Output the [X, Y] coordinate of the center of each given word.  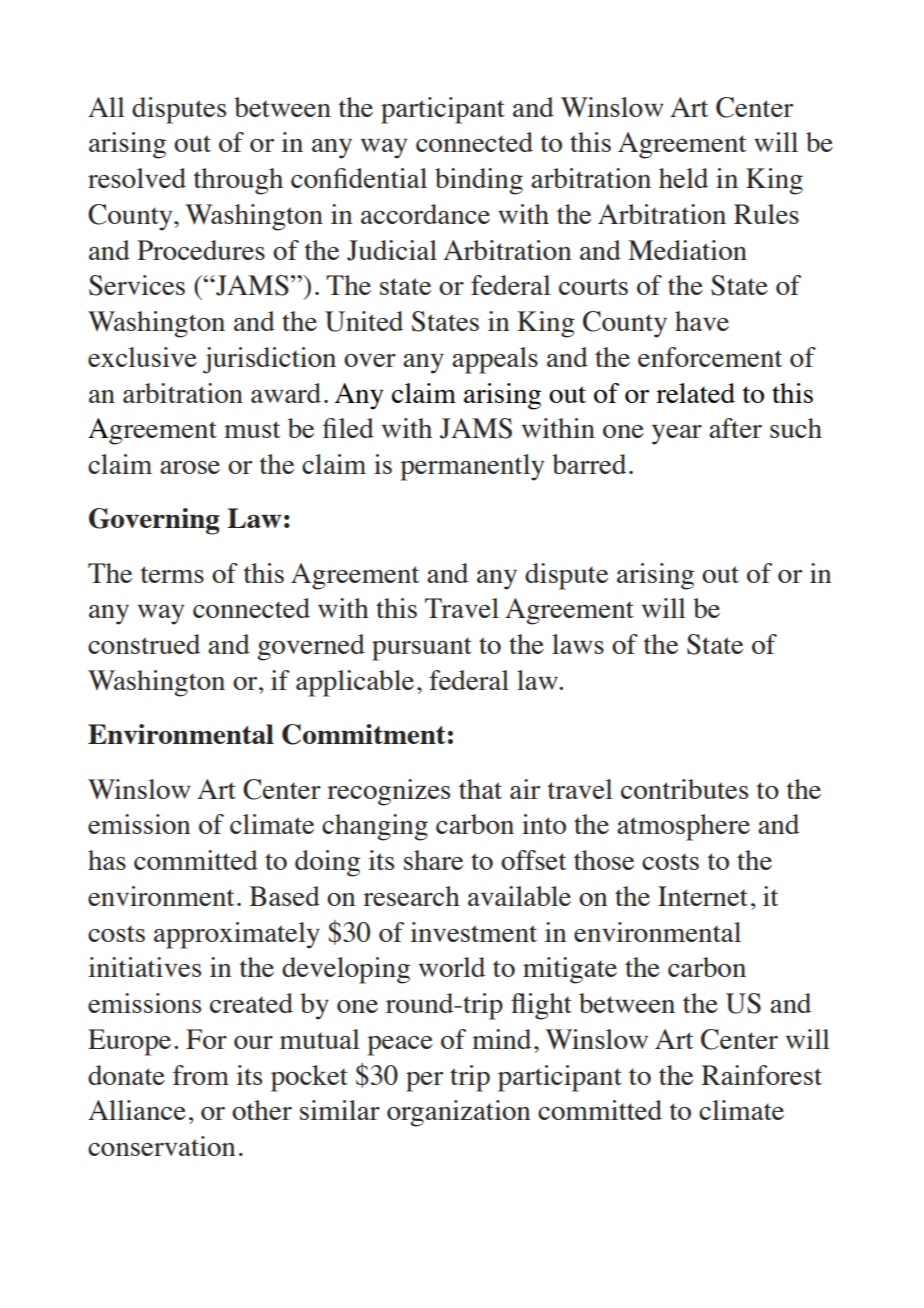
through [238, 181]
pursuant [422, 649]
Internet [703, 896]
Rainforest [762, 1075]
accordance [425, 214]
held [683, 178]
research [411, 896]
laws [578, 644]
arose [190, 467]
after [735, 428]
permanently [472, 467]
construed [144, 644]
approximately [237, 935]
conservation [162, 1146]
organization [459, 1113]
